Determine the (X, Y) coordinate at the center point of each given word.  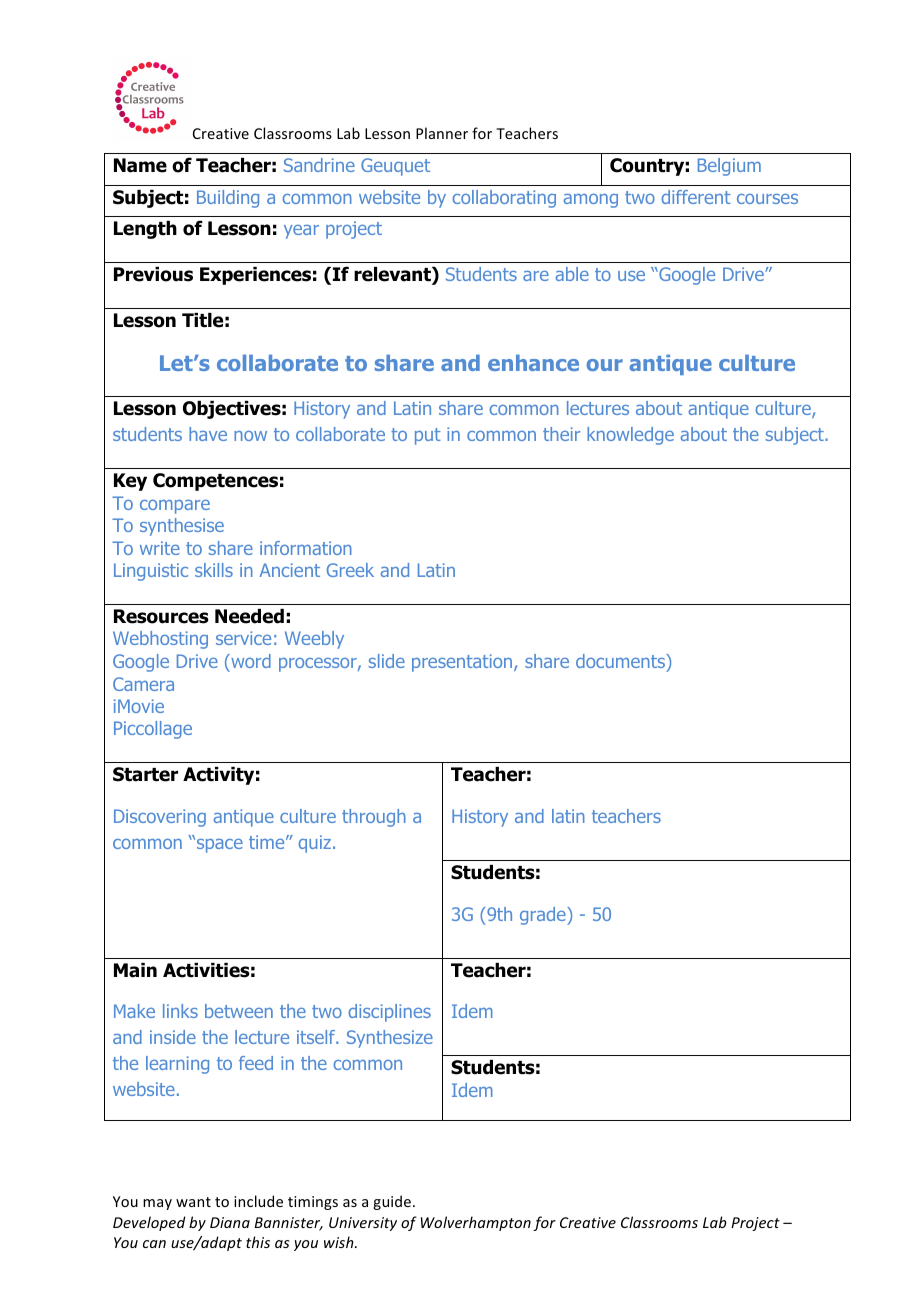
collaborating (504, 199)
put (428, 436)
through (374, 818)
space (220, 846)
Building (228, 199)
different (696, 197)
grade (544, 916)
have (208, 434)
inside (173, 1037)
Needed (249, 616)
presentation (463, 663)
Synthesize (390, 1039)
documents (621, 661)
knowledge (630, 436)
